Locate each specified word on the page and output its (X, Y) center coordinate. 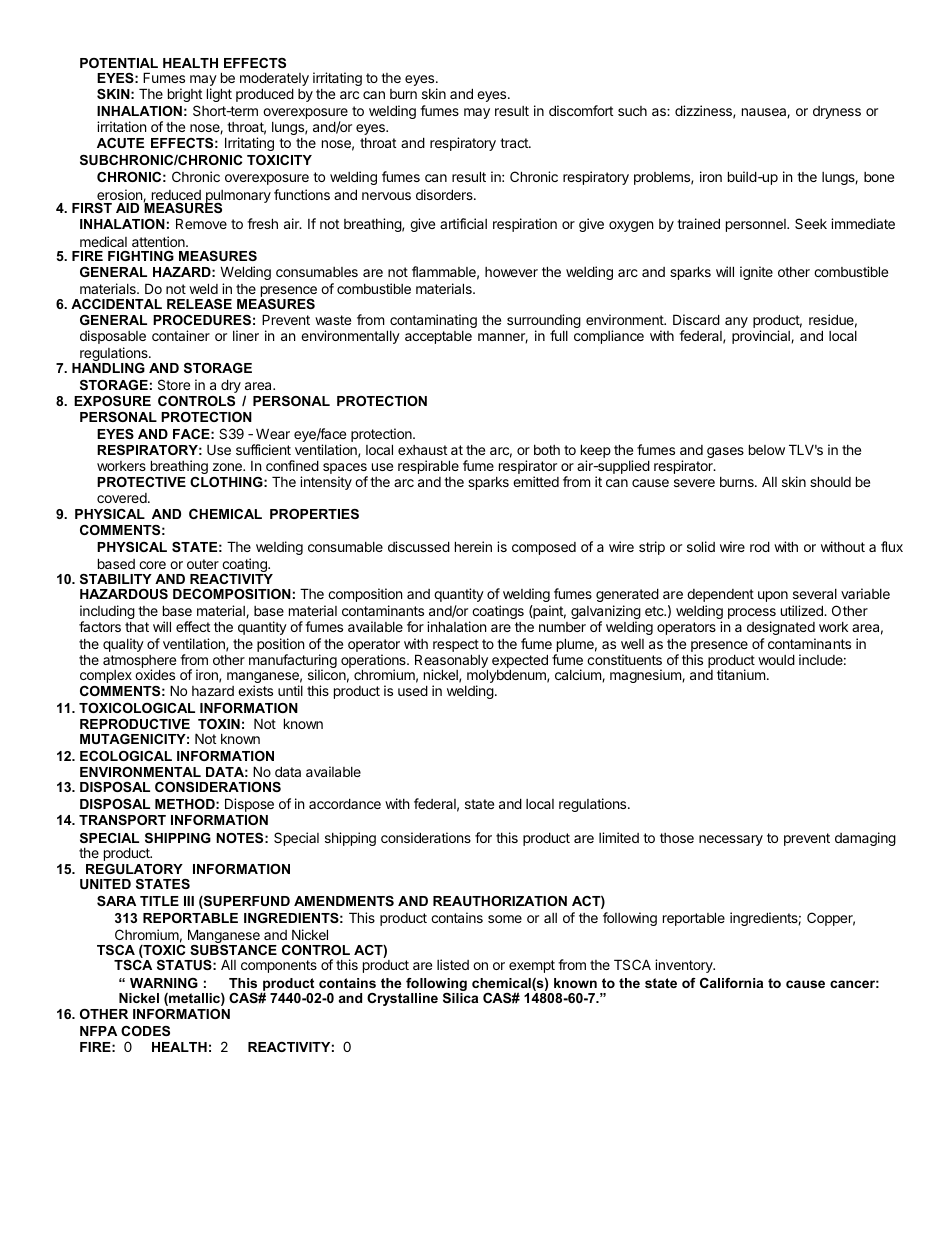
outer (203, 564)
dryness (837, 112)
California (731, 983)
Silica (460, 998)
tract (515, 143)
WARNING (164, 983)
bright (185, 95)
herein (473, 546)
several (815, 594)
